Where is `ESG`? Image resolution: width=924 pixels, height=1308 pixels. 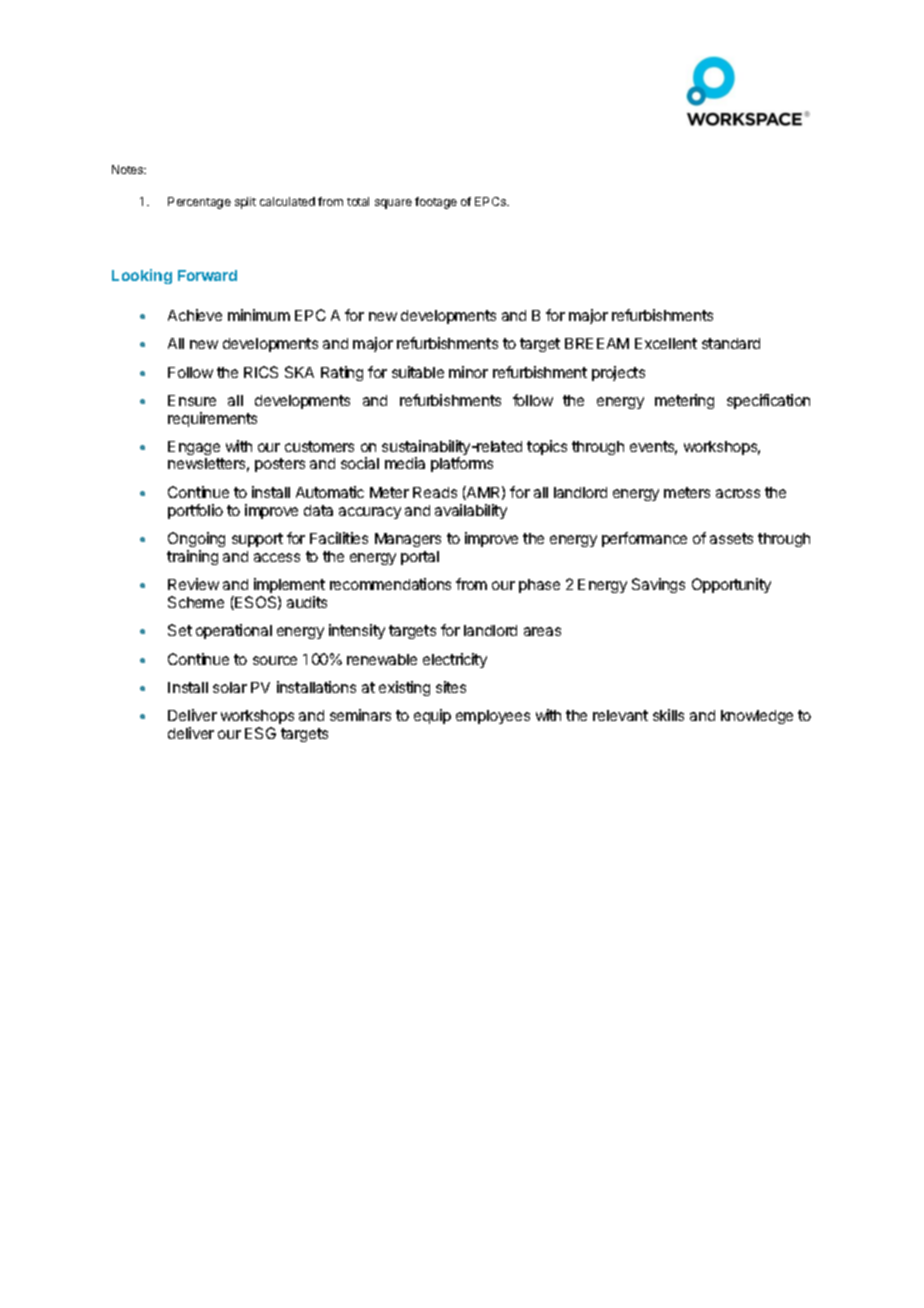 ESG is located at coordinates (260, 733).
